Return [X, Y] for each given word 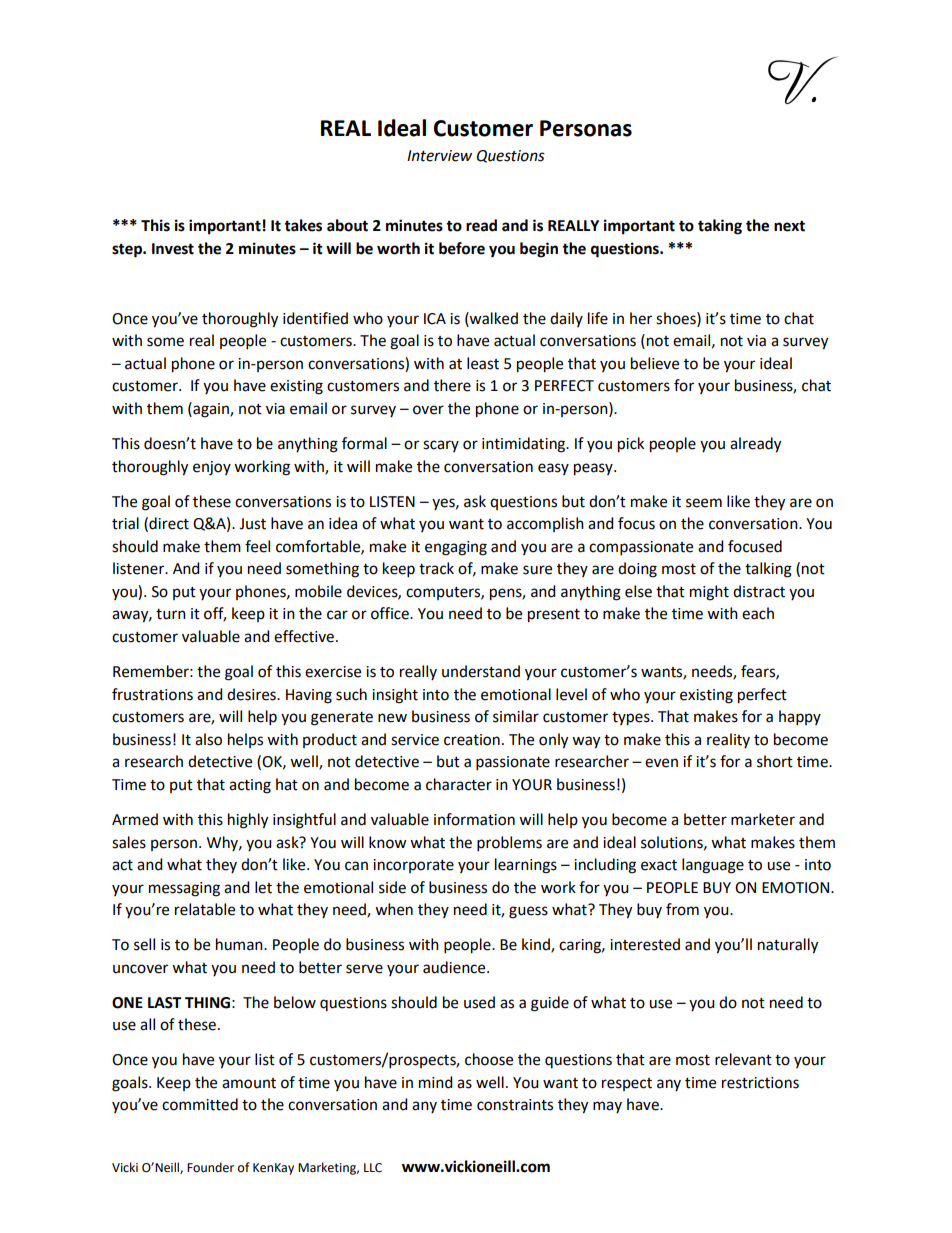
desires [252, 694]
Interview [439, 156]
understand [481, 671]
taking [720, 227]
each [758, 613]
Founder [210, 1167]
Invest [173, 249]
